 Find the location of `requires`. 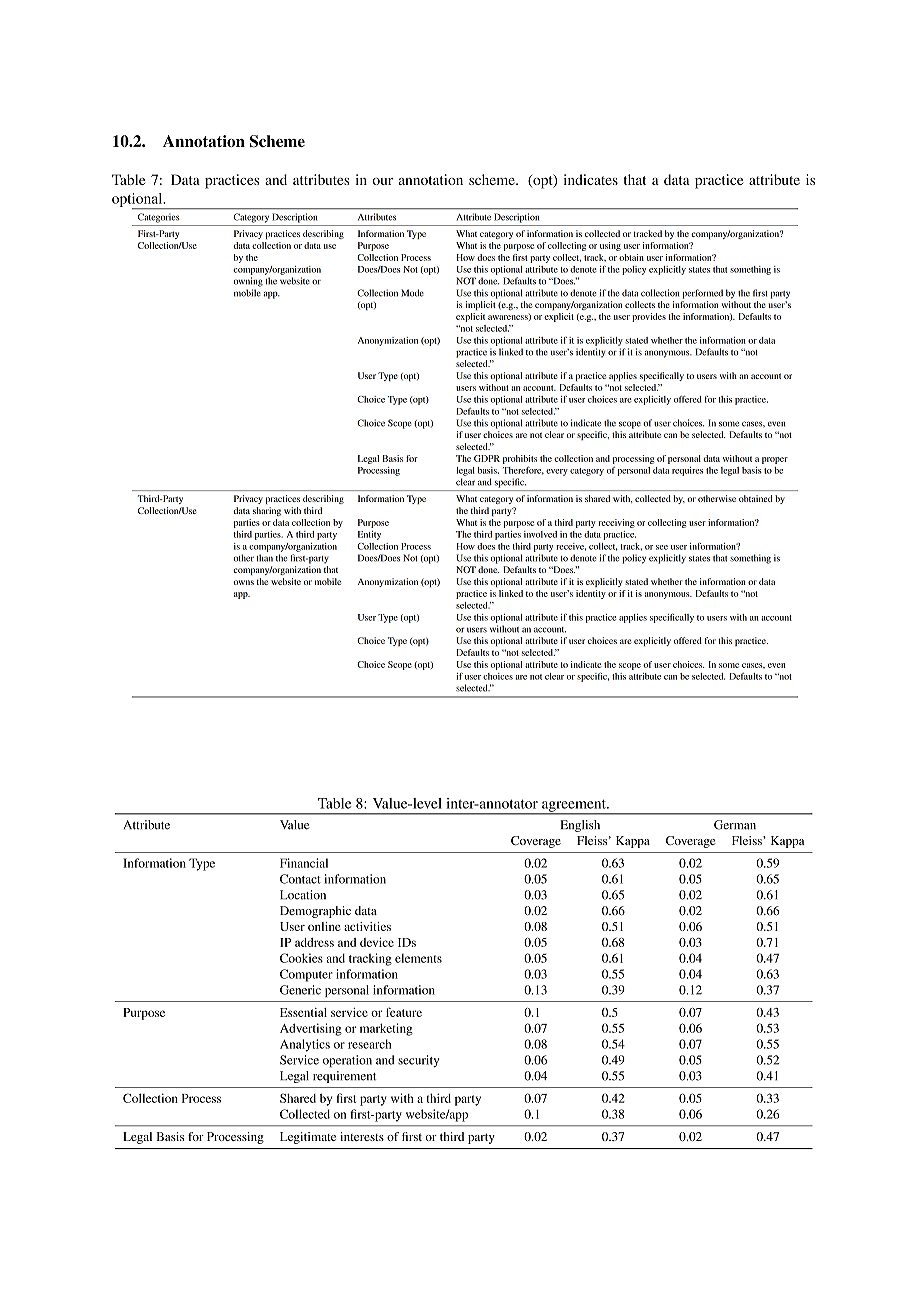

requires is located at coordinates (687, 471).
